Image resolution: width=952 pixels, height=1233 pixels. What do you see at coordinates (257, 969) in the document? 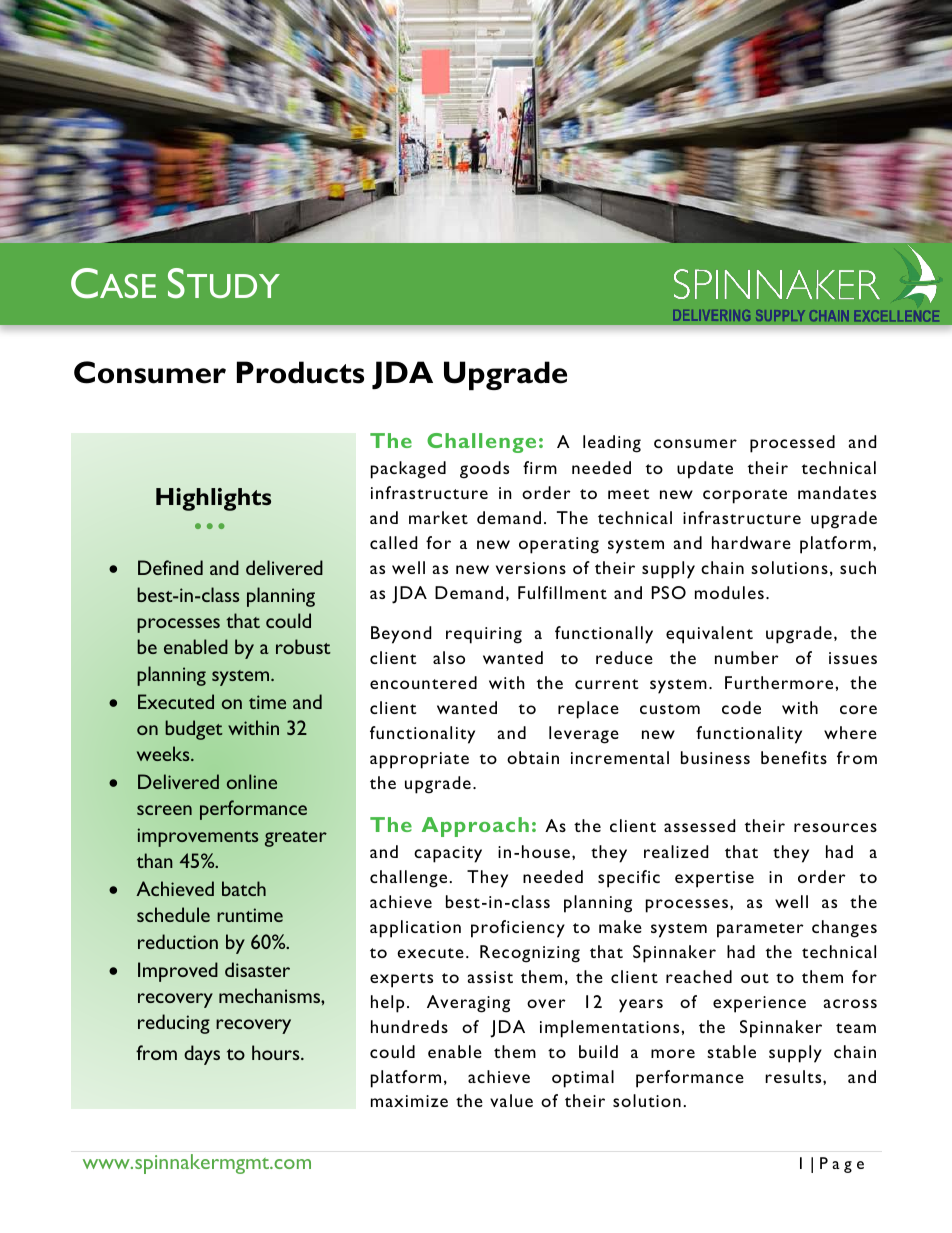
I see `disaster` at bounding box center [257, 969].
